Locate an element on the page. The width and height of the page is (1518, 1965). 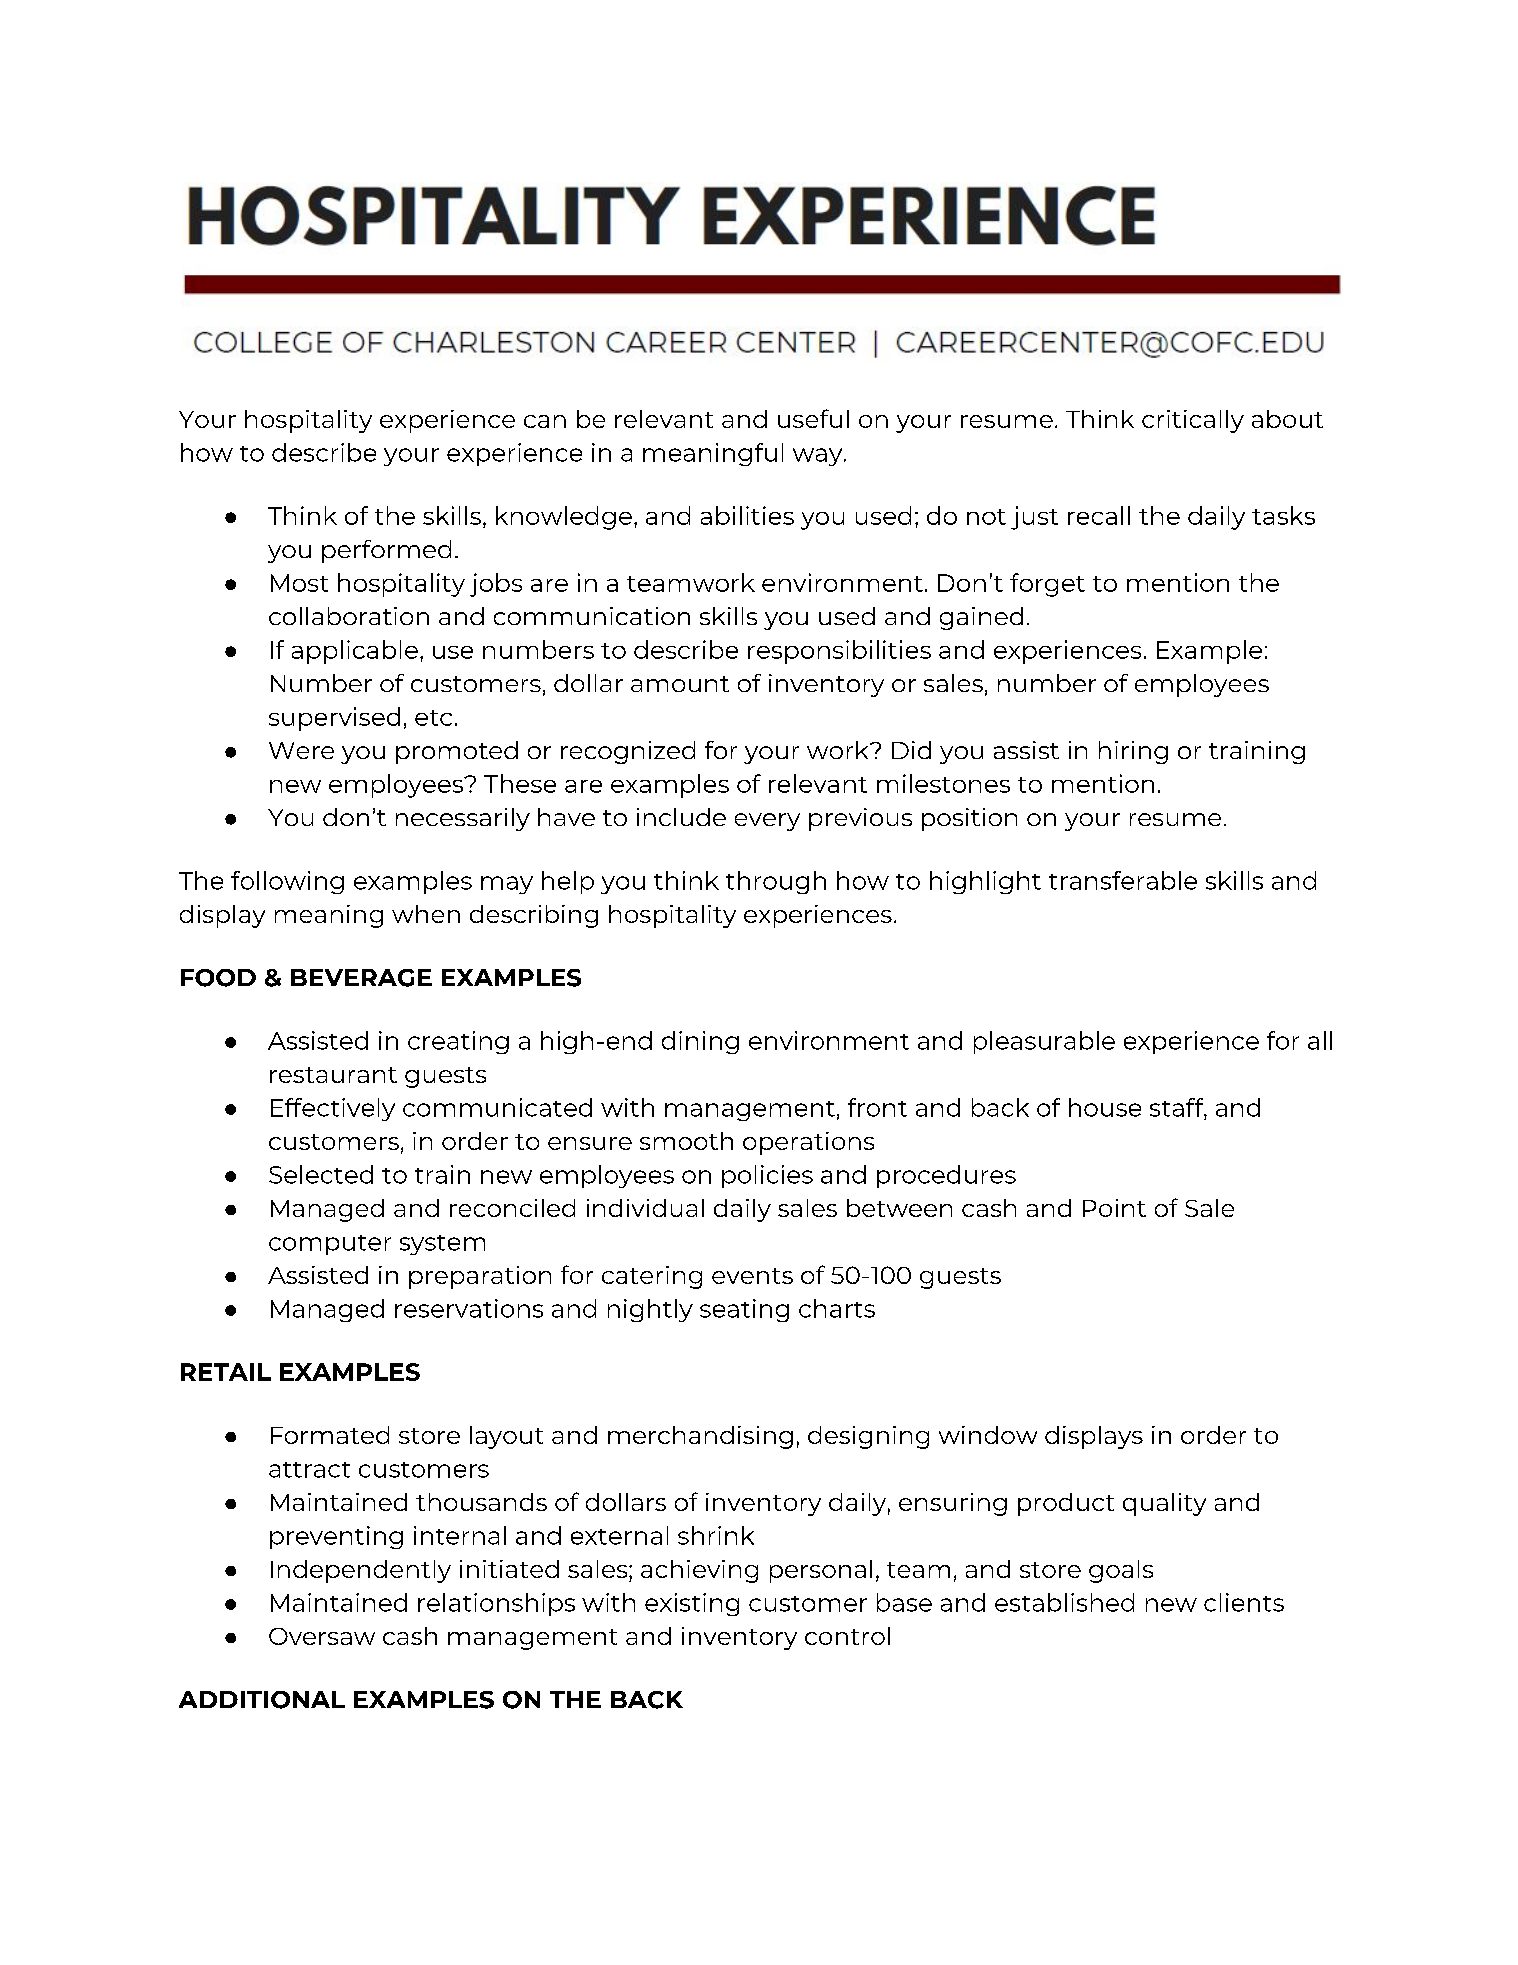
critically is located at coordinates (1193, 421).
